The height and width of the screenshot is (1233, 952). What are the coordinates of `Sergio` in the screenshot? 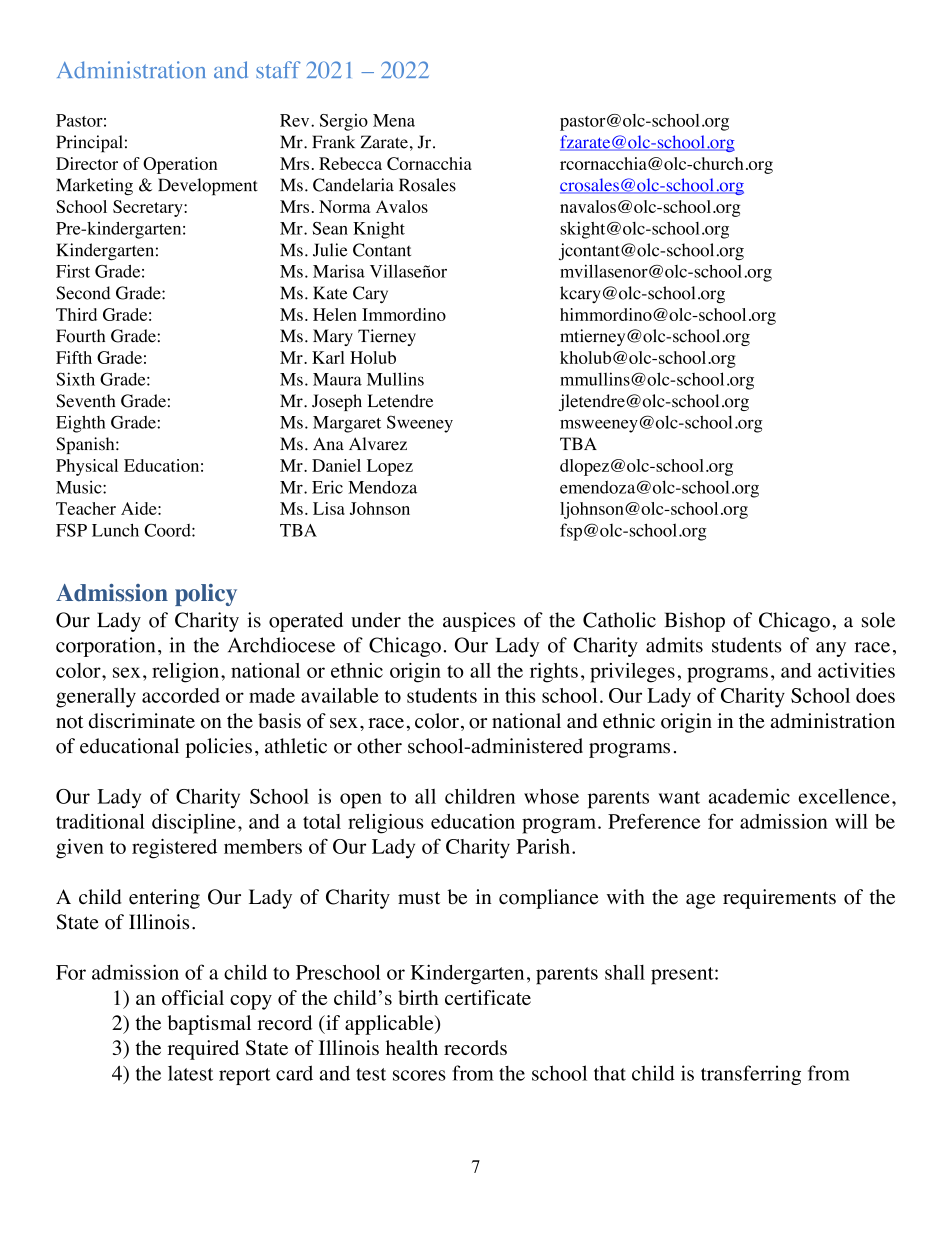 It's located at (344, 122).
